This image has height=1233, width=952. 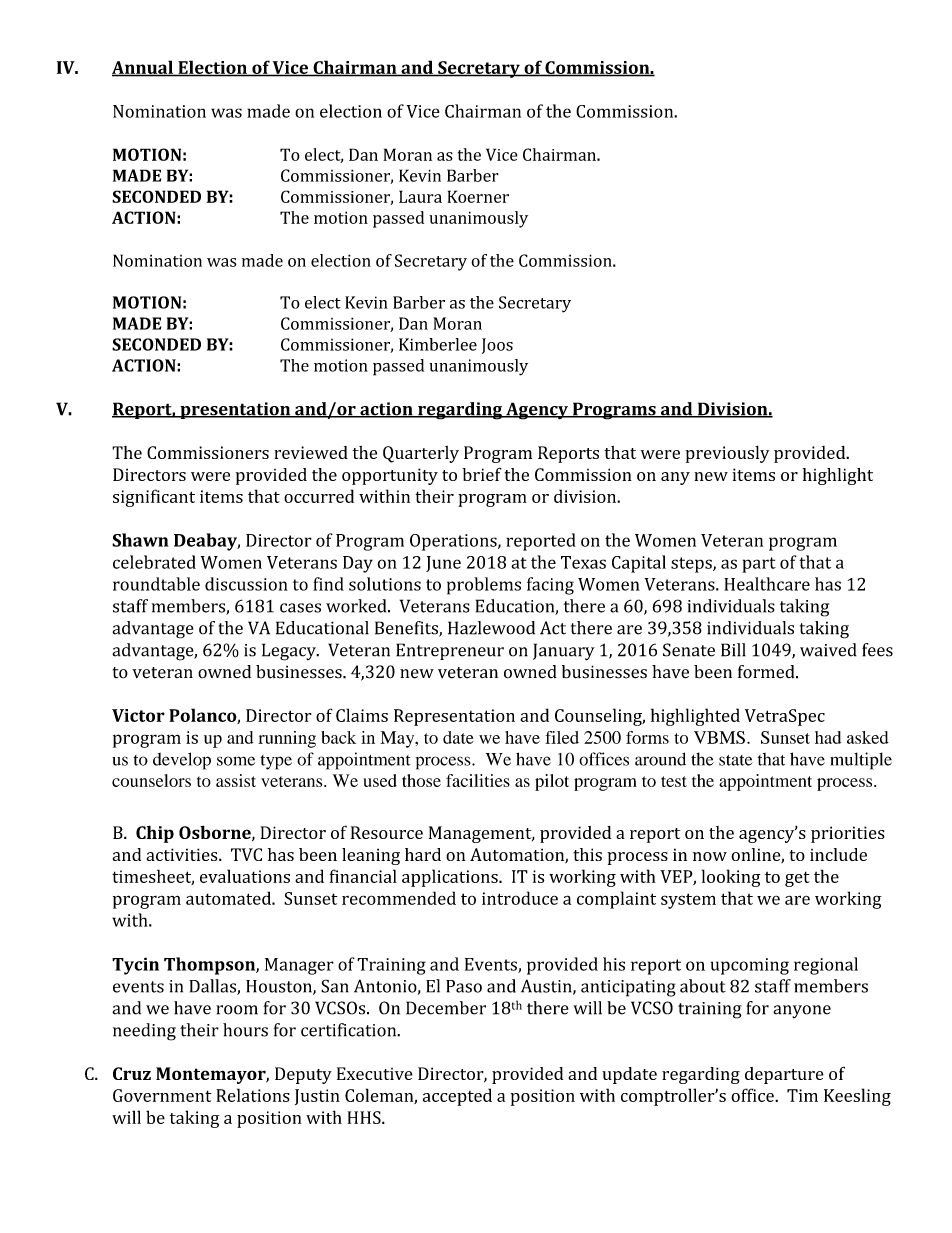 I want to click on TVC, so click(x=246, y=854).
